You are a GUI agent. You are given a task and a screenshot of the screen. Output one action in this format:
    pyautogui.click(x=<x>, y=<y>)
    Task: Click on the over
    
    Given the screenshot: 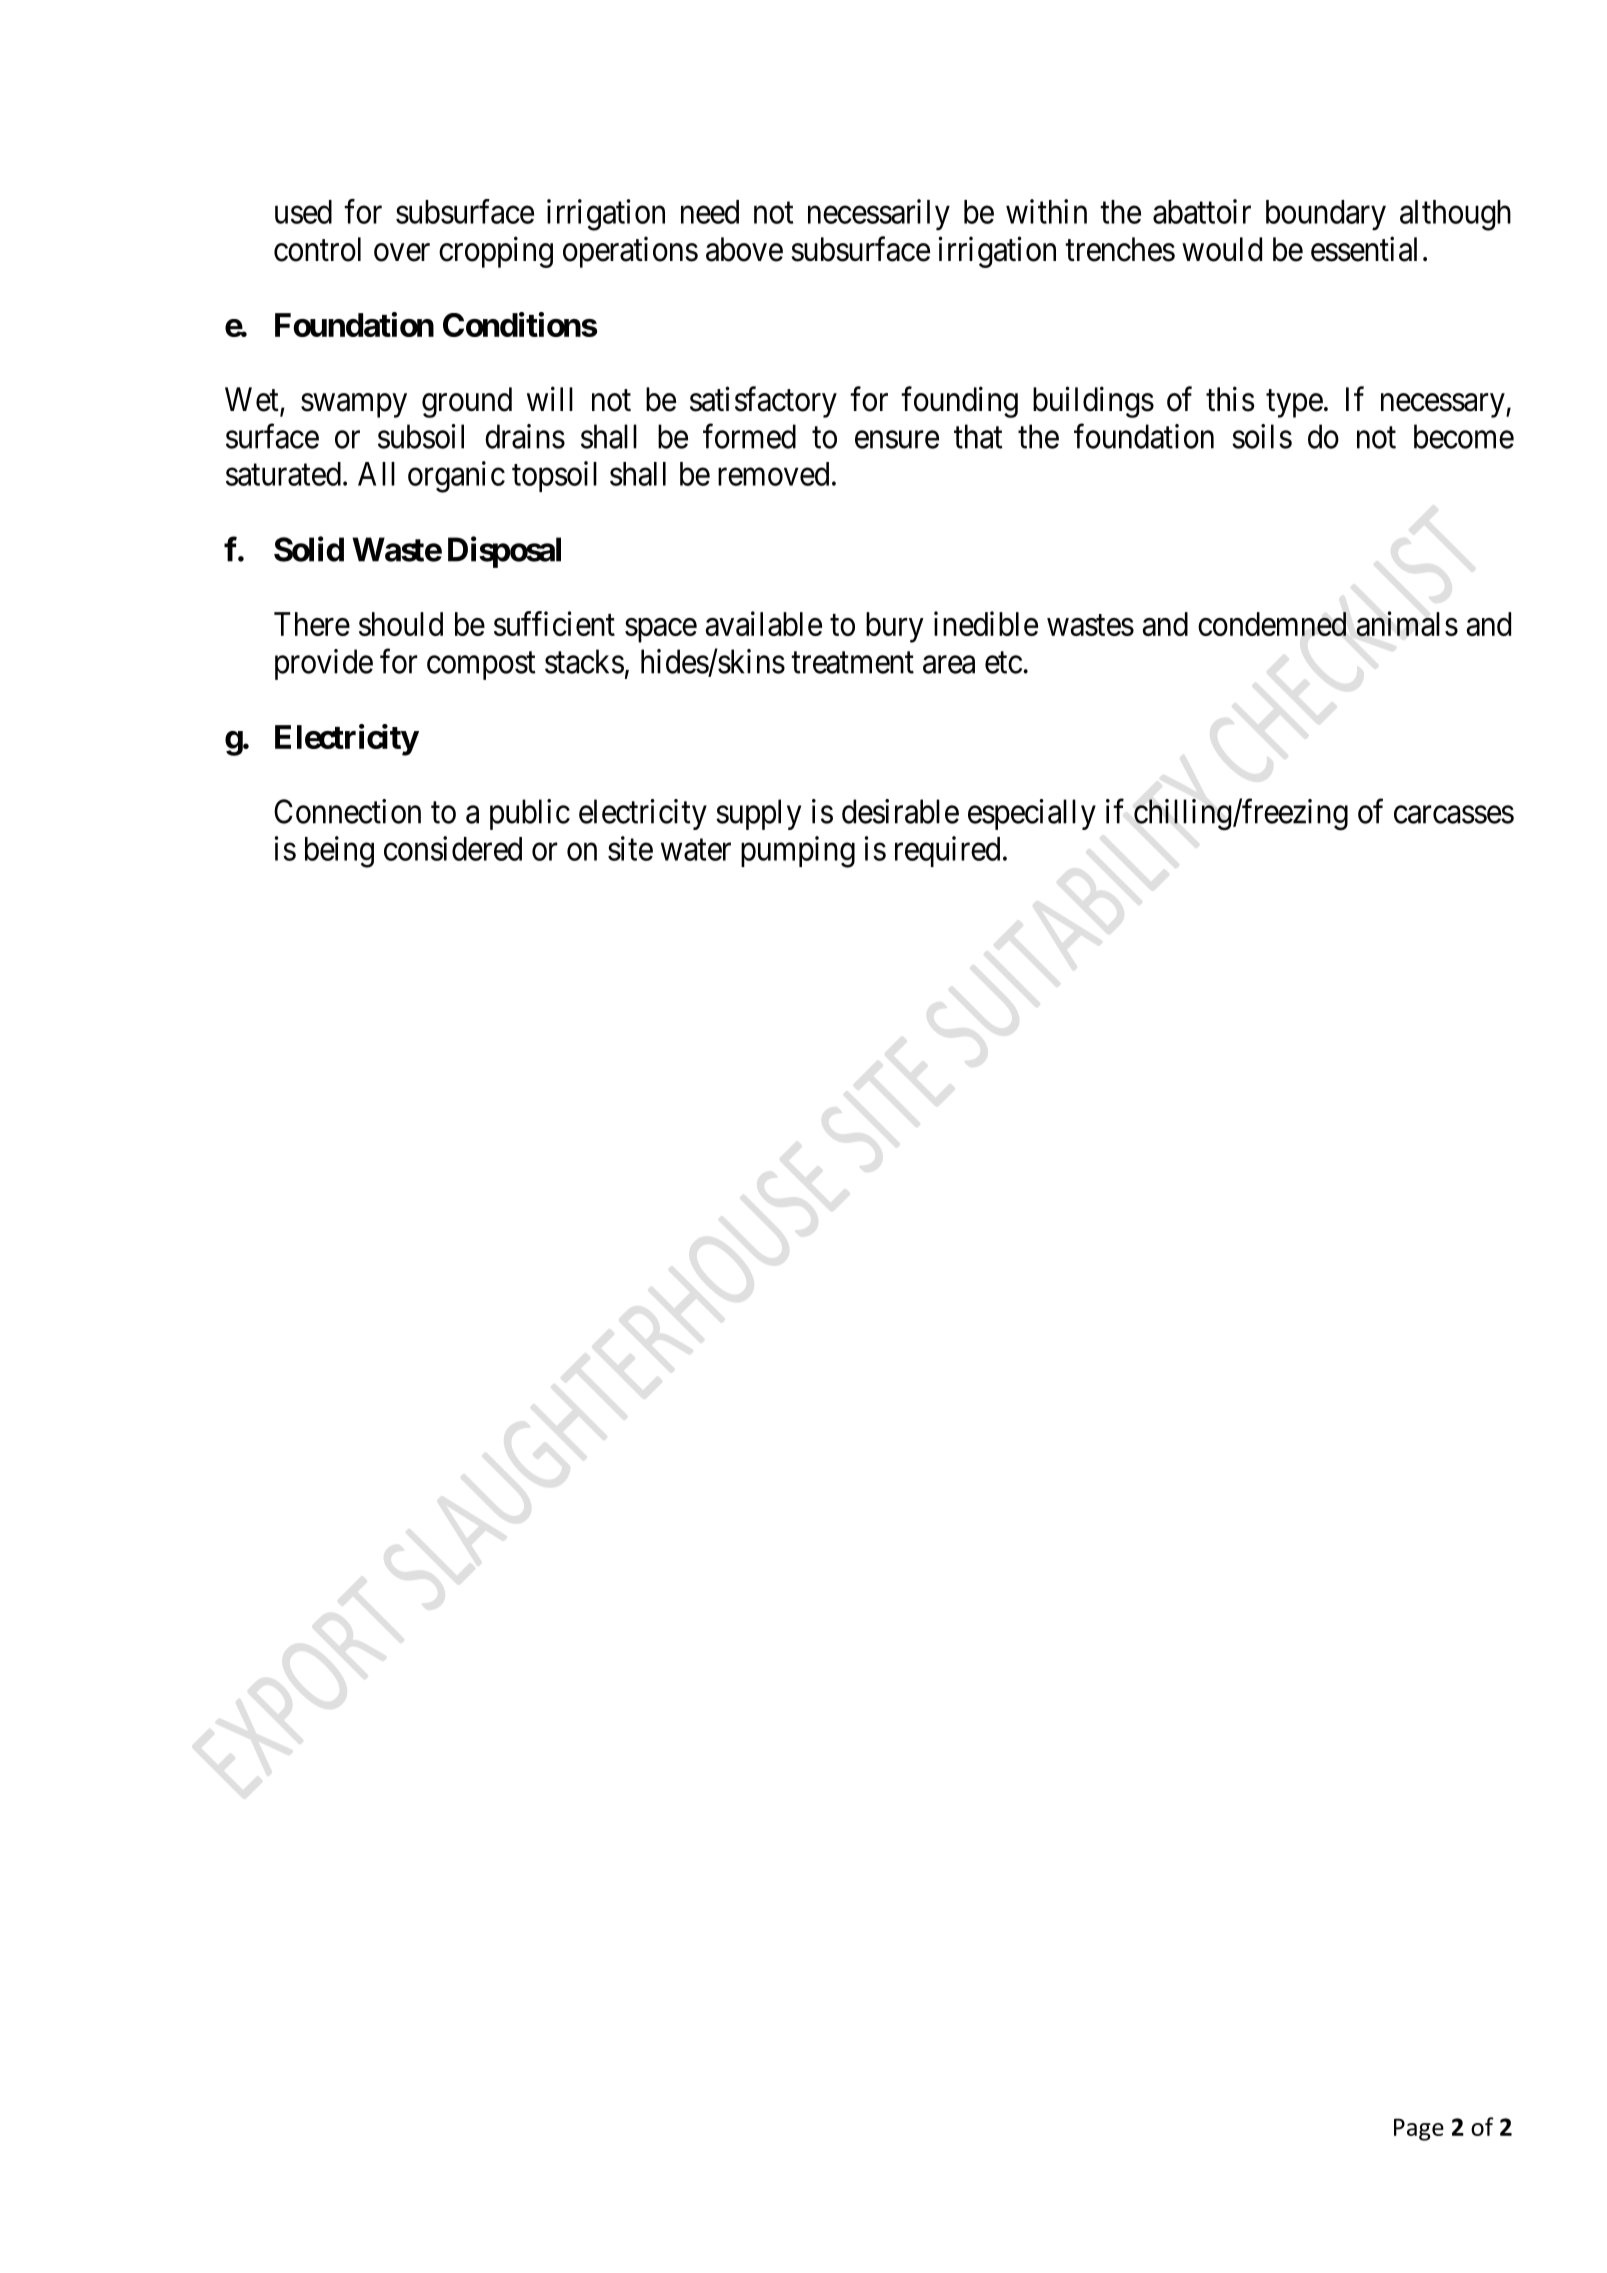 What is the action you would take?
    pyautogui.click(x=402, y=253)
